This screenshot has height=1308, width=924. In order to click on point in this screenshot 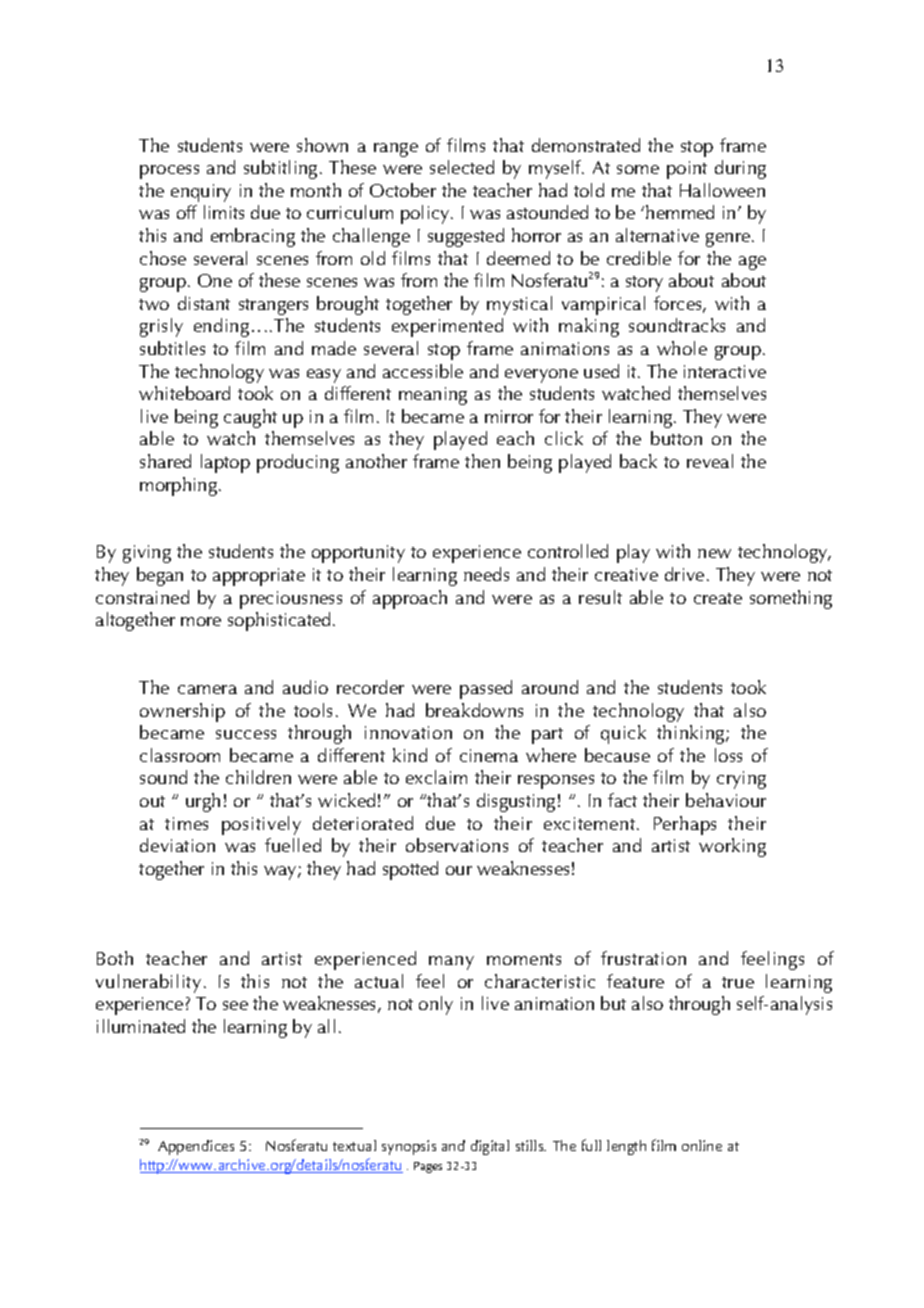, I will do `click(687, 170)`.
